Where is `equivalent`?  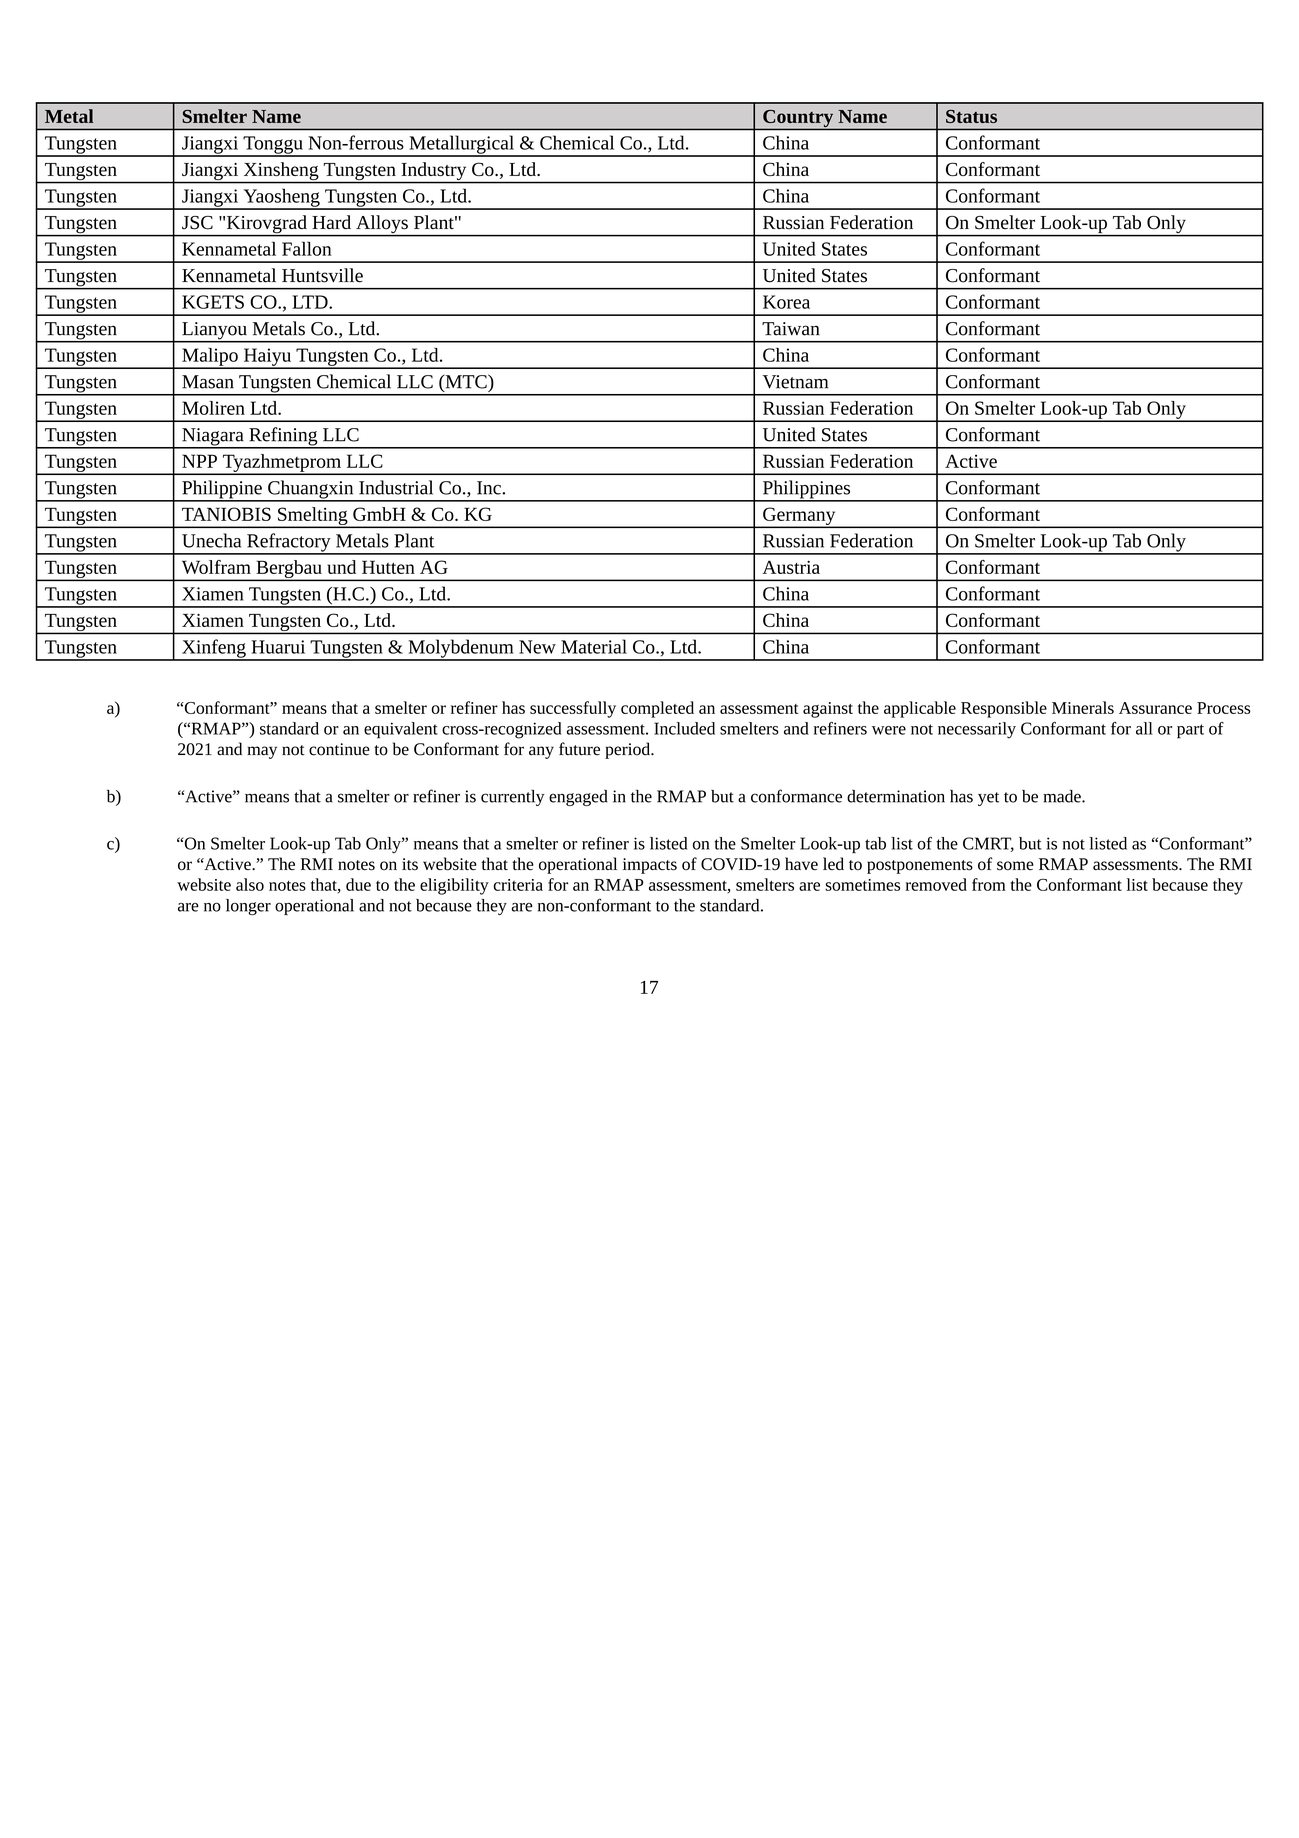
equivalent is located at coordinates (401, 730).
